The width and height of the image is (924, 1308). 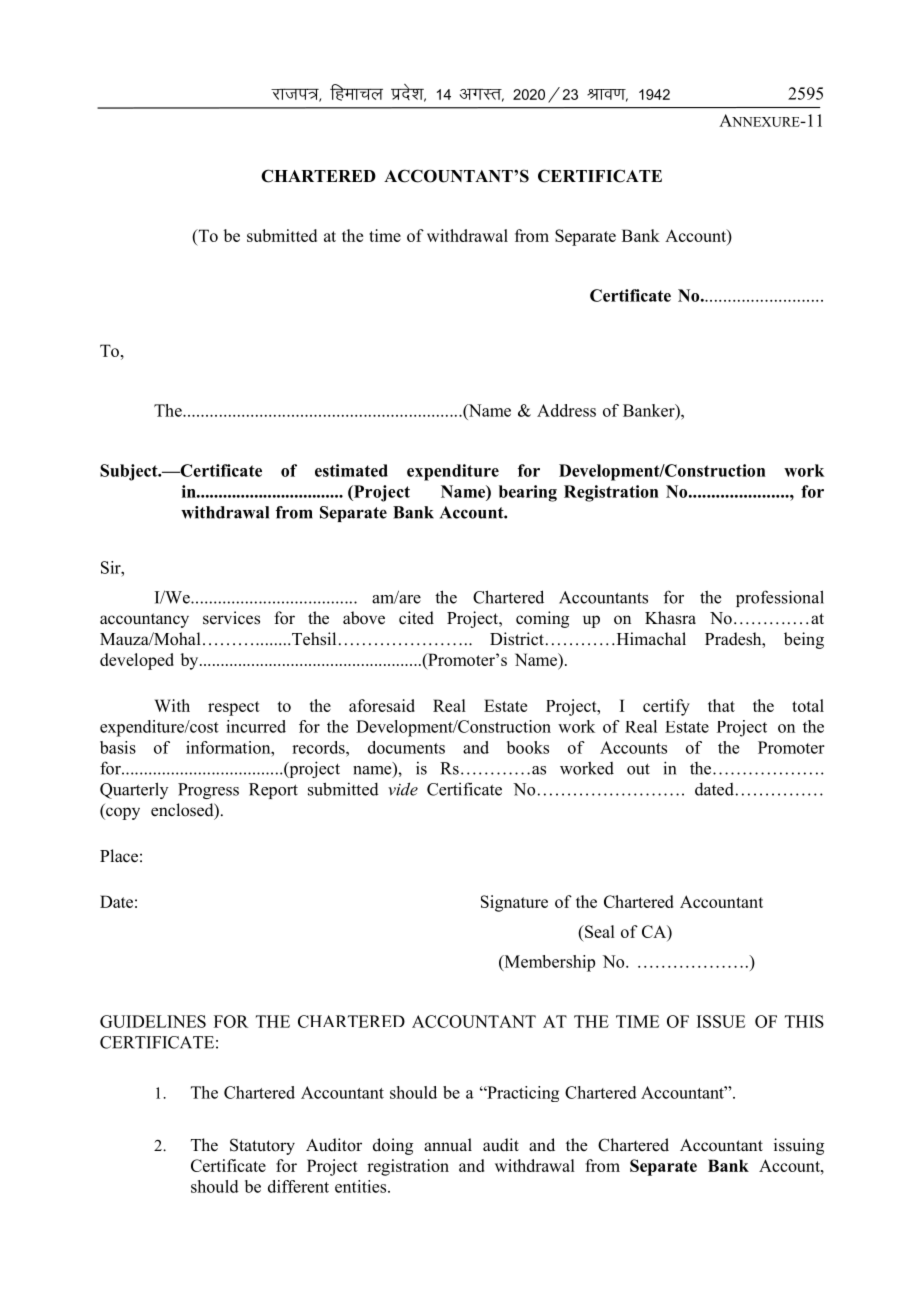 What do you see at coordinates (231, 618) in the image?
I see `services` at bounding box center [231, 618].
